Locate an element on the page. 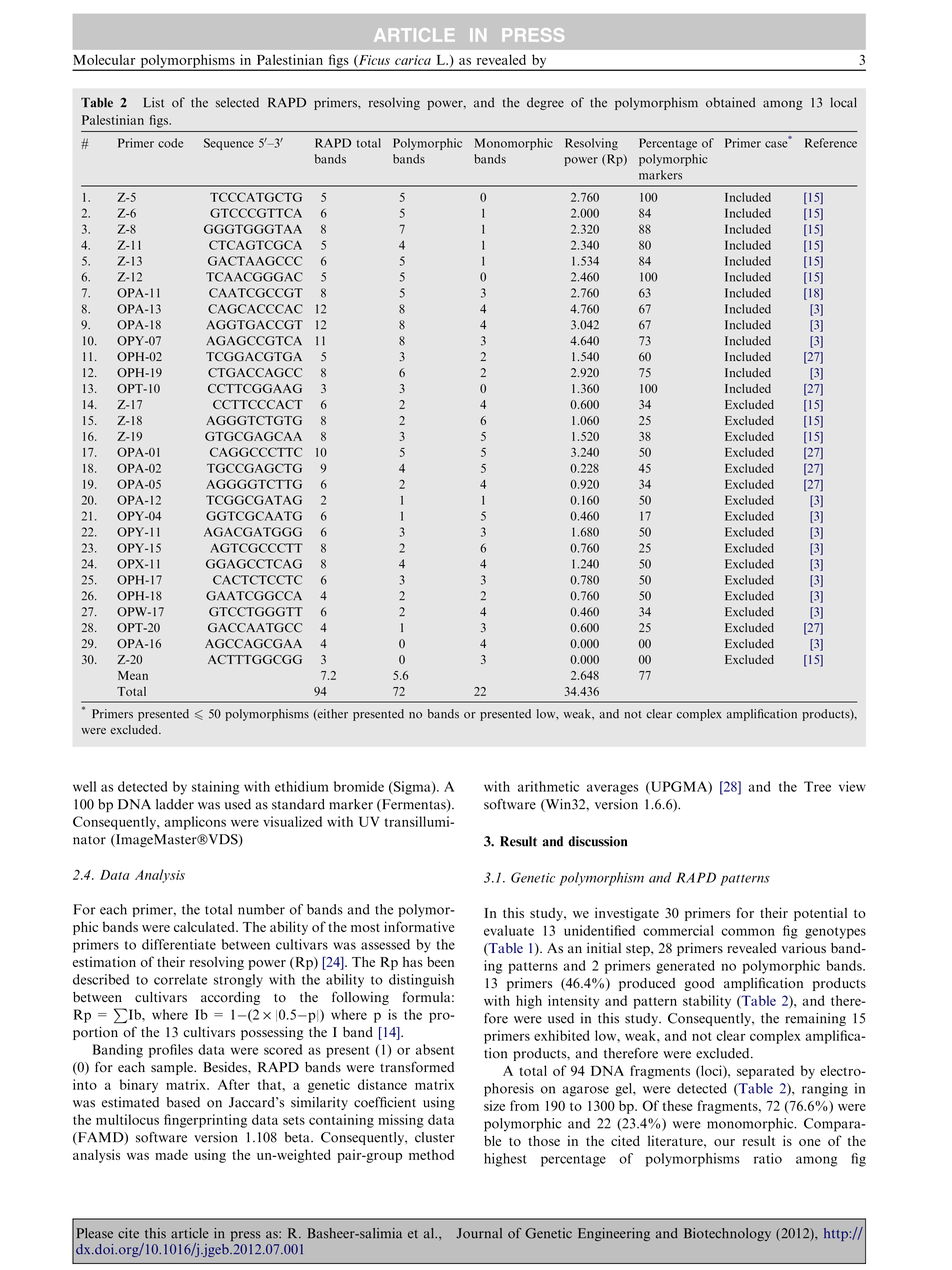  code is located at coordinates (170, 143).
